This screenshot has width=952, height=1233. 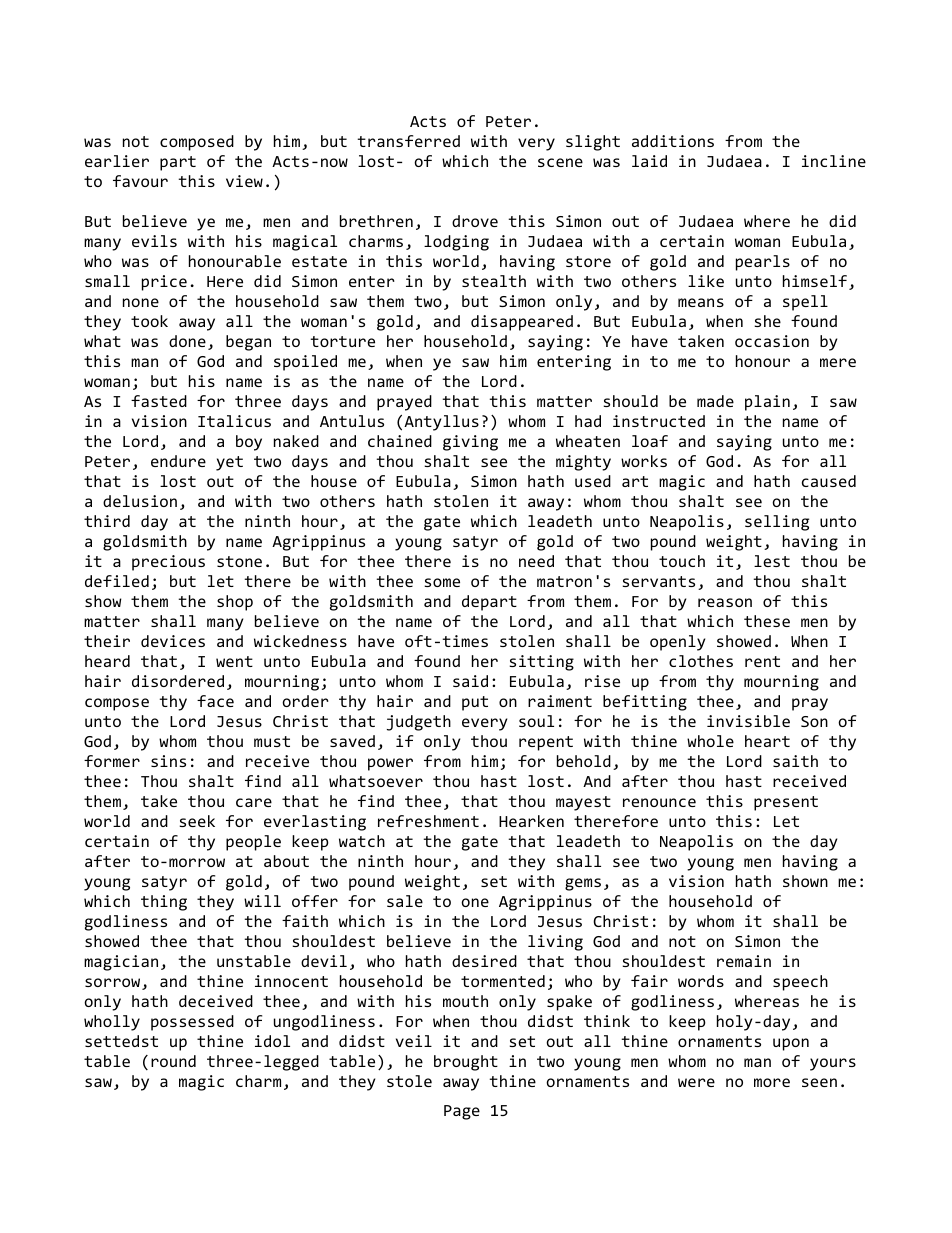 I want to click on brought, so click(x=466, y=1063).
